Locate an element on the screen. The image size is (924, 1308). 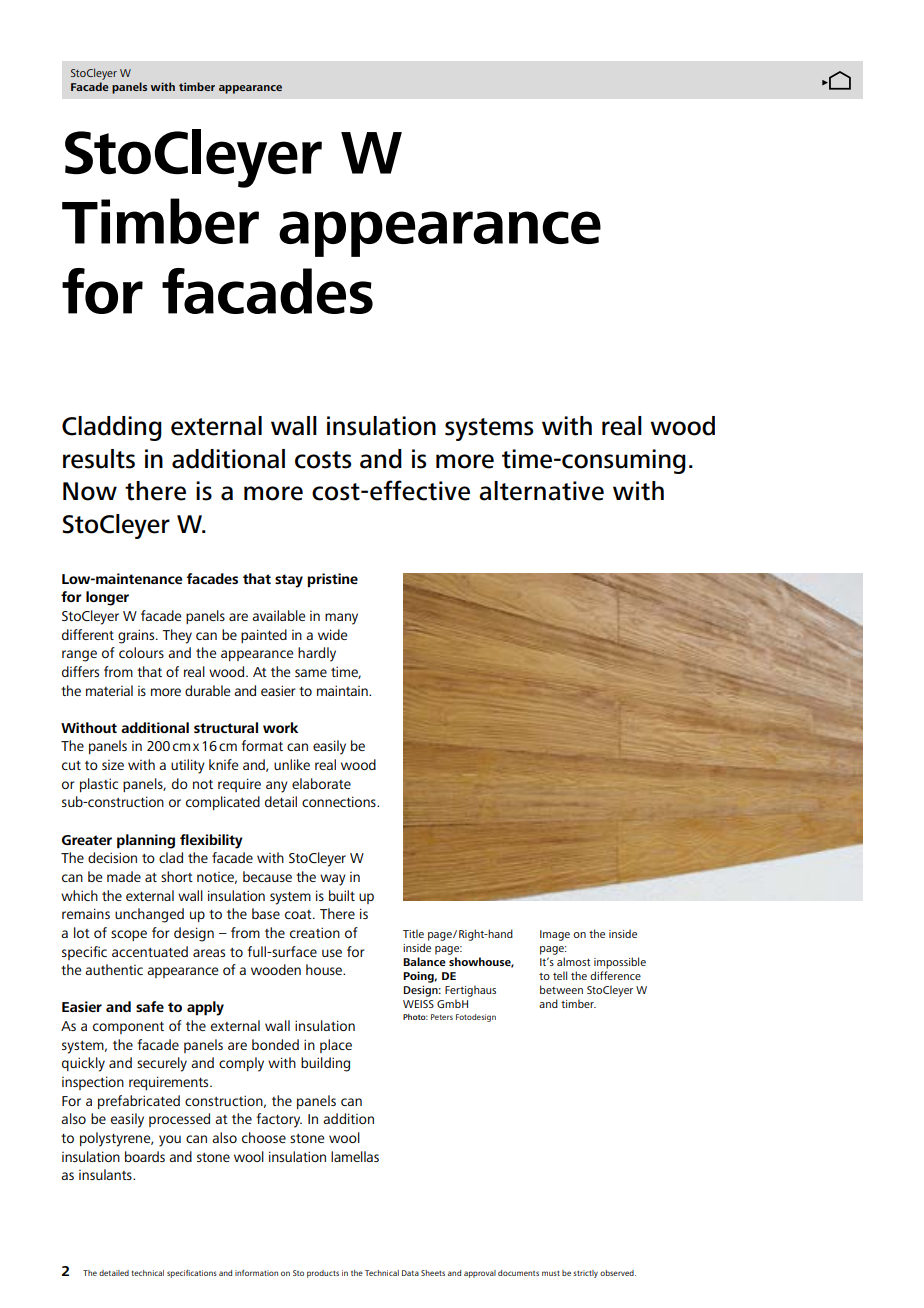
unlike is located at coordinates (292, 764).
